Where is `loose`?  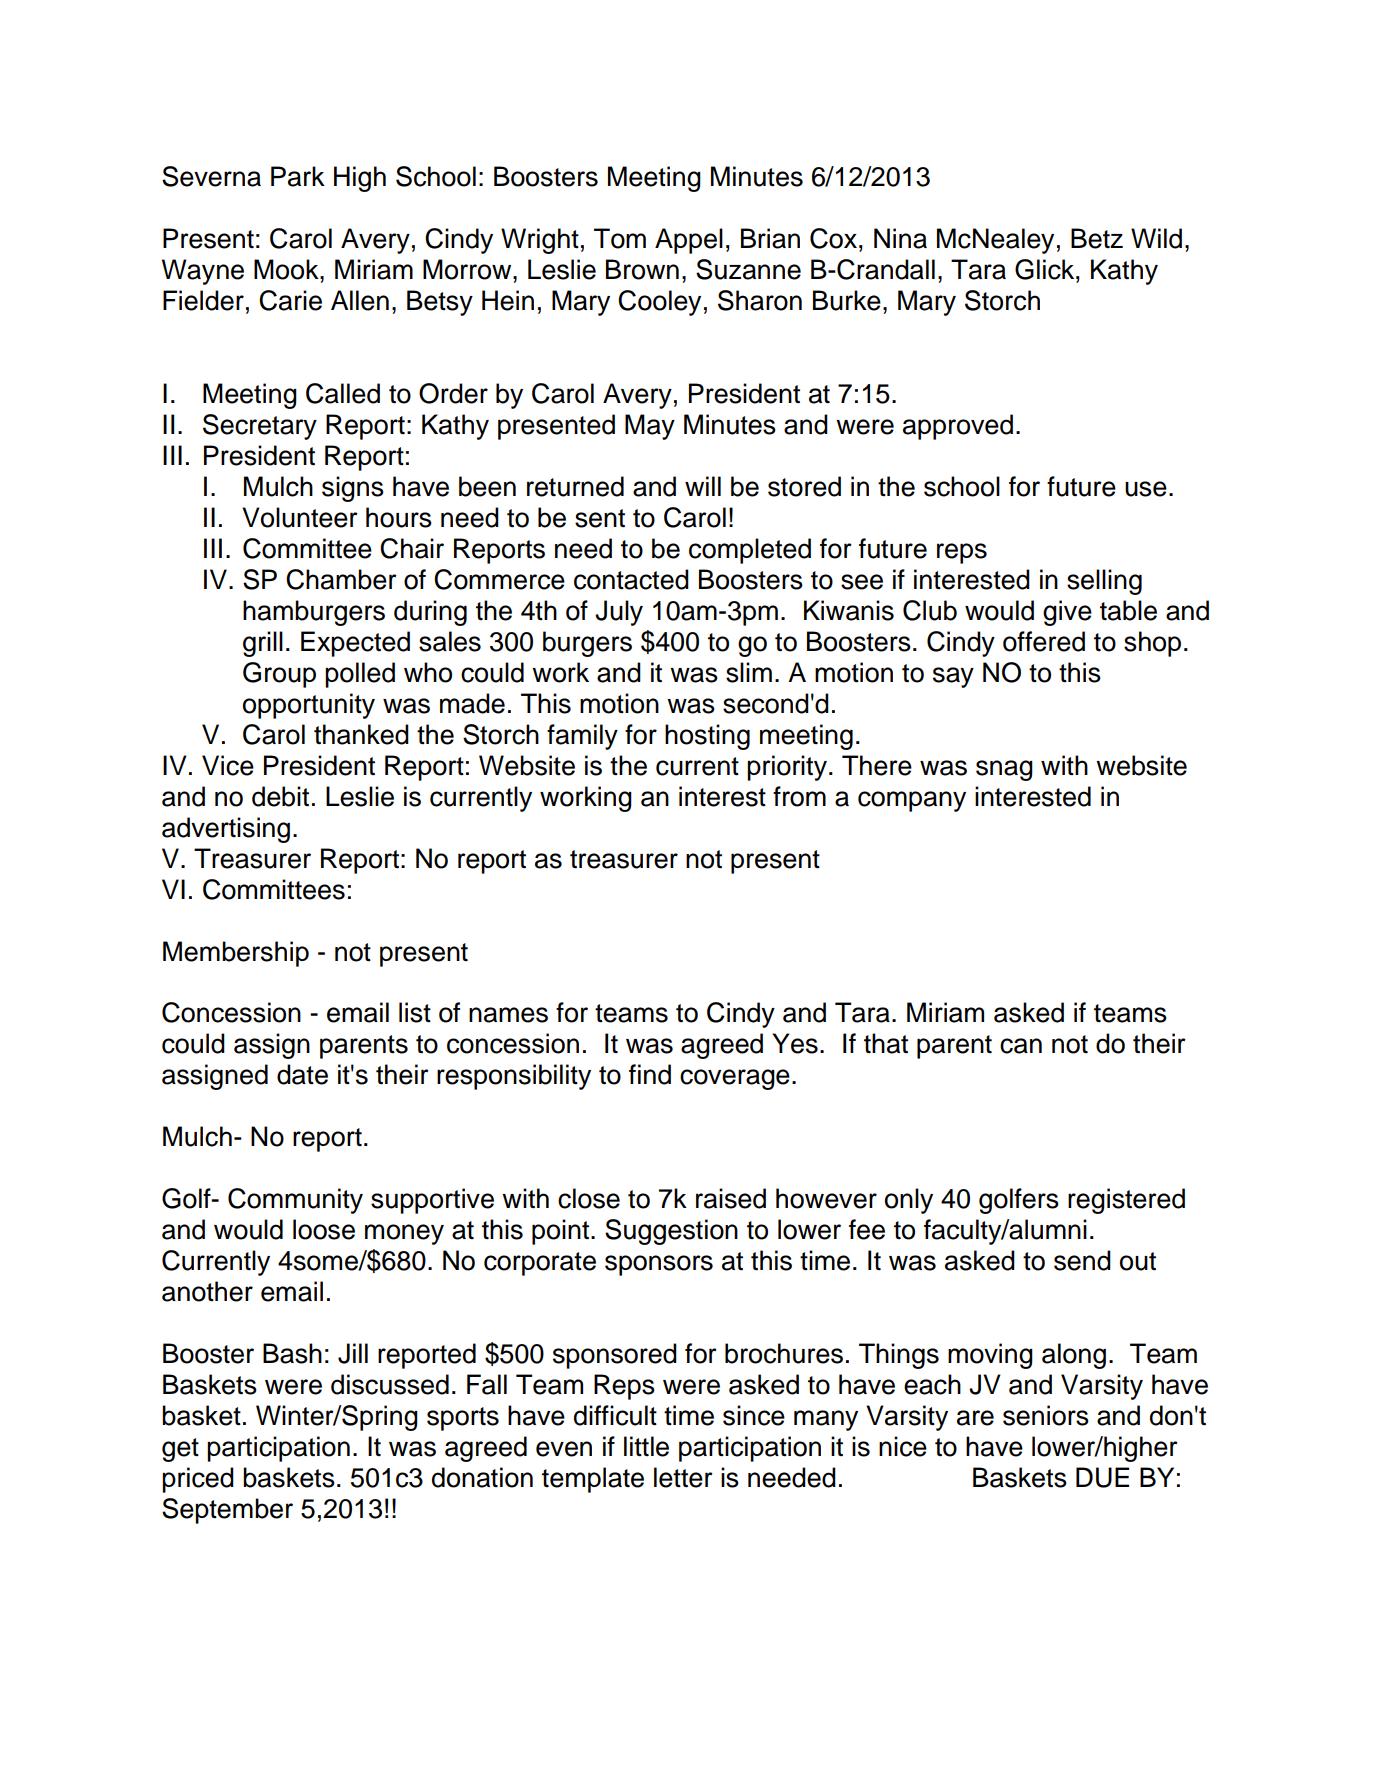
loose is located at coordinates (324, 1229).
